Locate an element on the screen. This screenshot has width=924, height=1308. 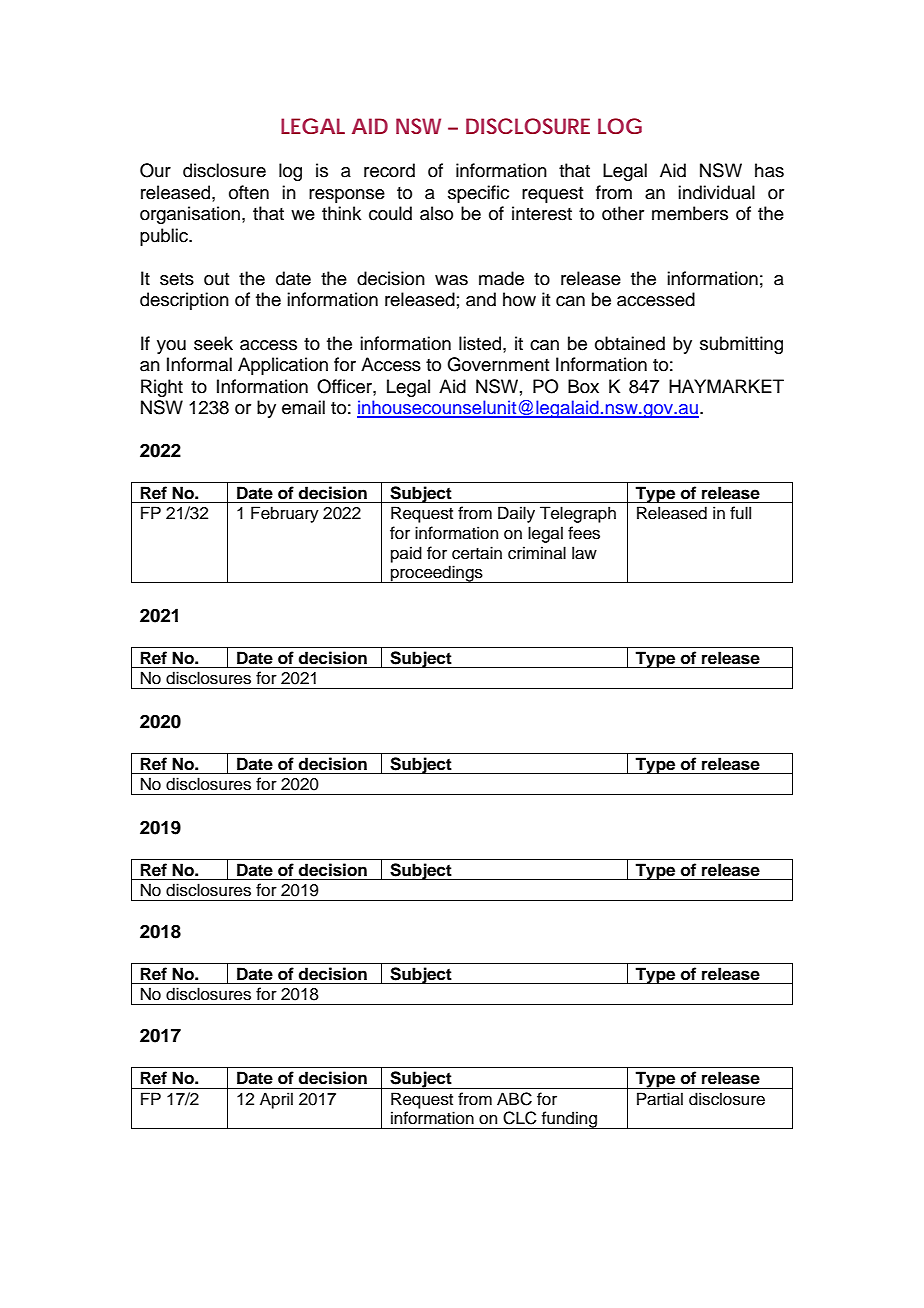
specific is located at coordinates (478, 194).
